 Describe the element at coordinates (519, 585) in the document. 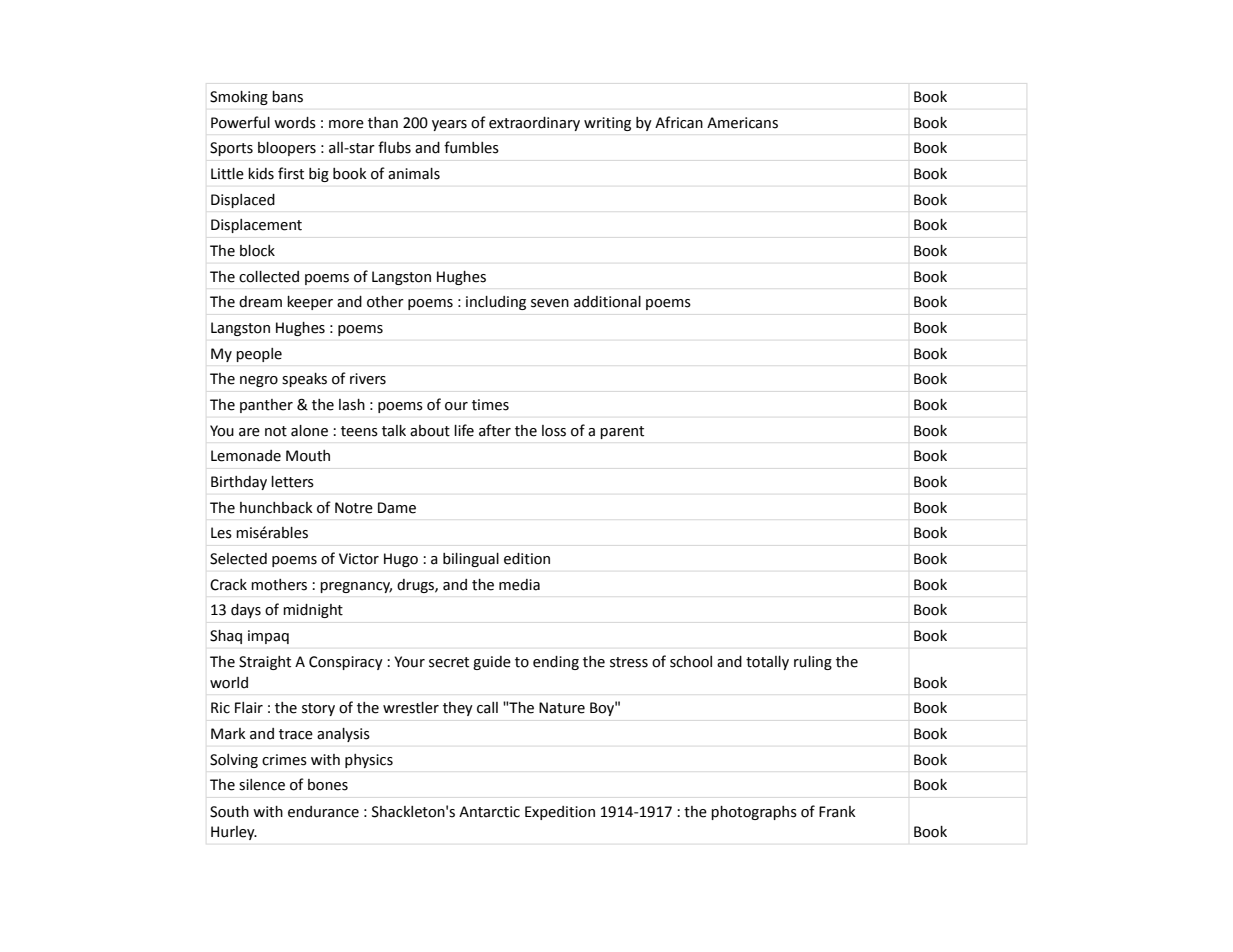

I see `media` at that location.
